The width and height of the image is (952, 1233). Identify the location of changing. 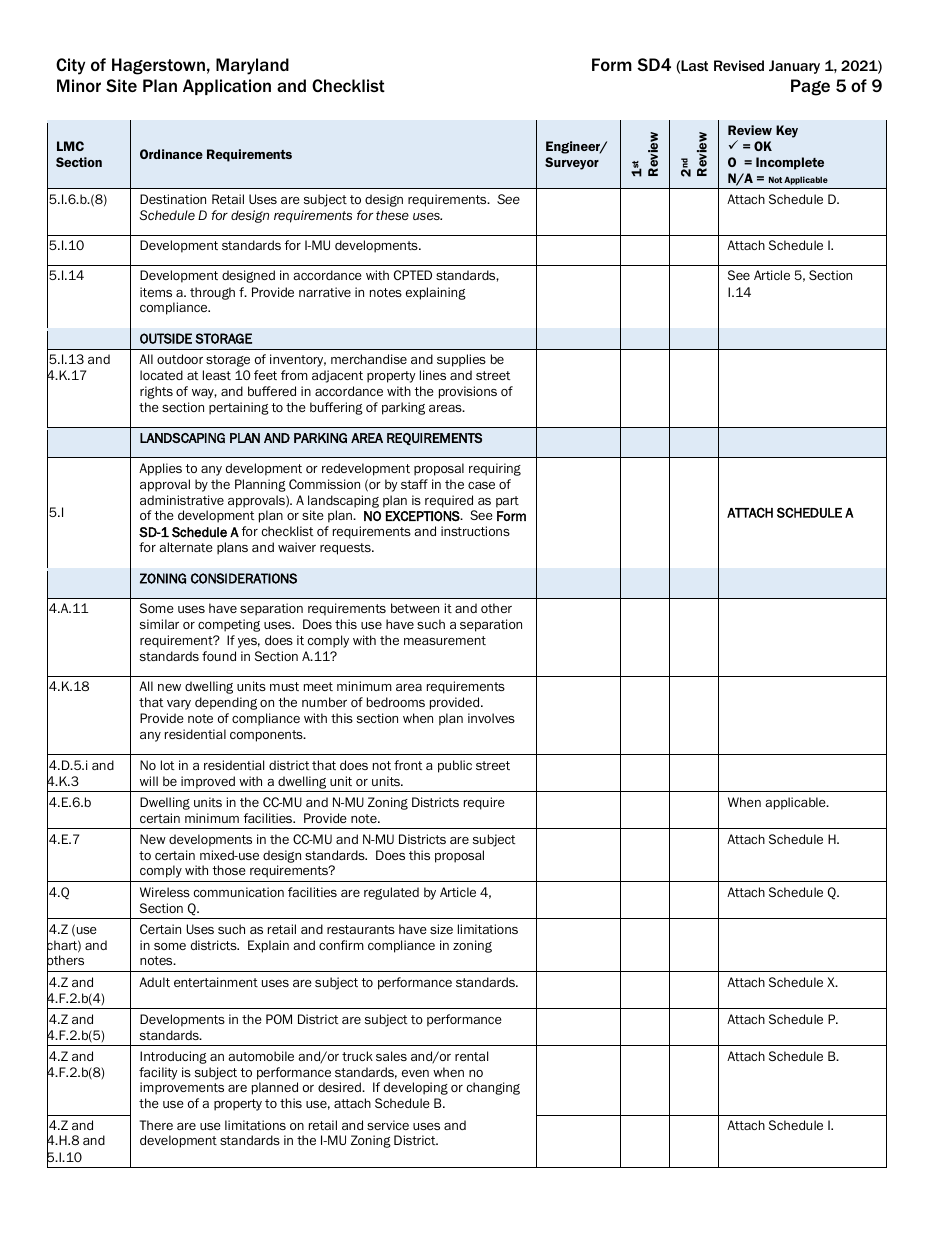
(493, 1088).
